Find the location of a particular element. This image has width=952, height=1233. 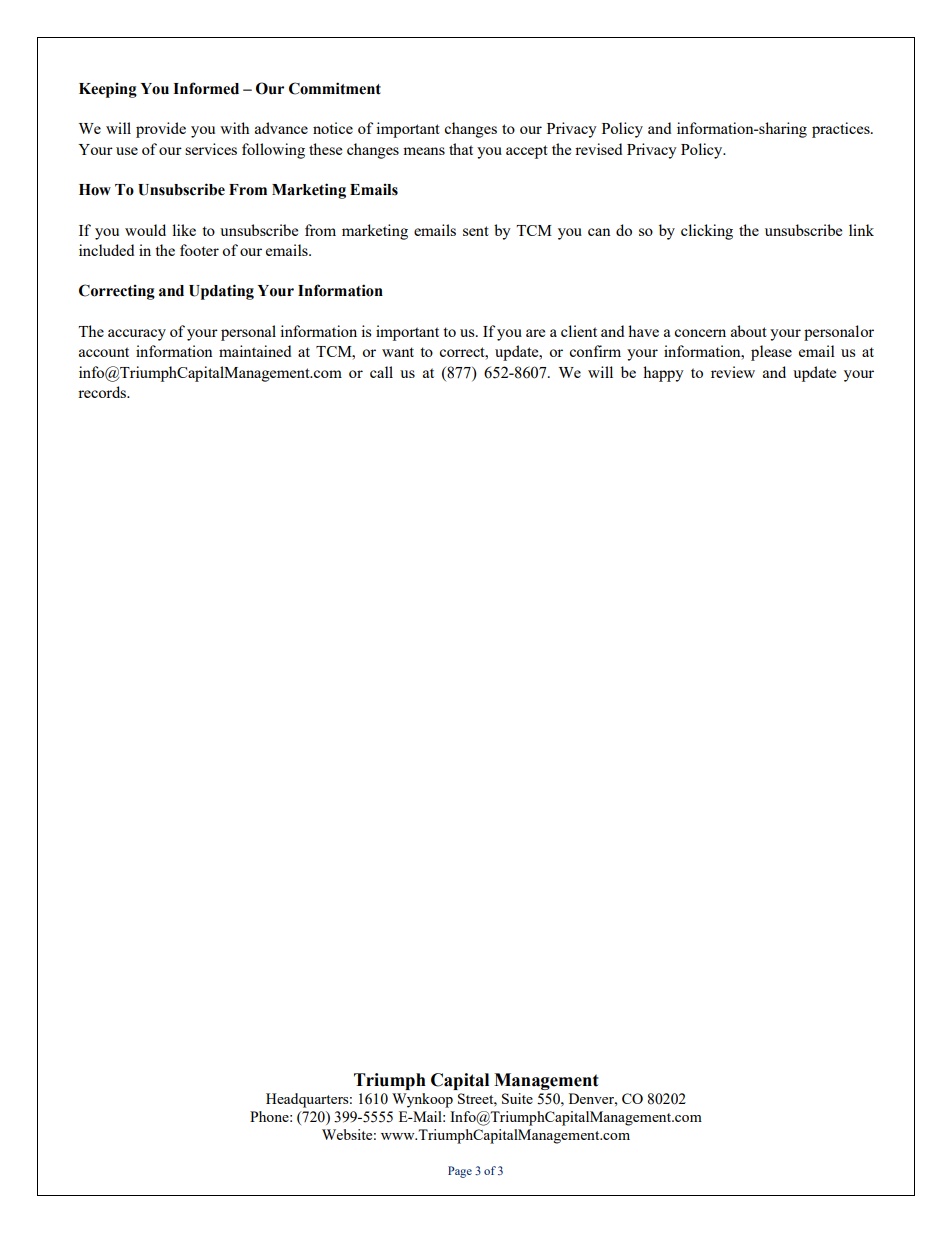

are is located at coordinates (535, 333).
